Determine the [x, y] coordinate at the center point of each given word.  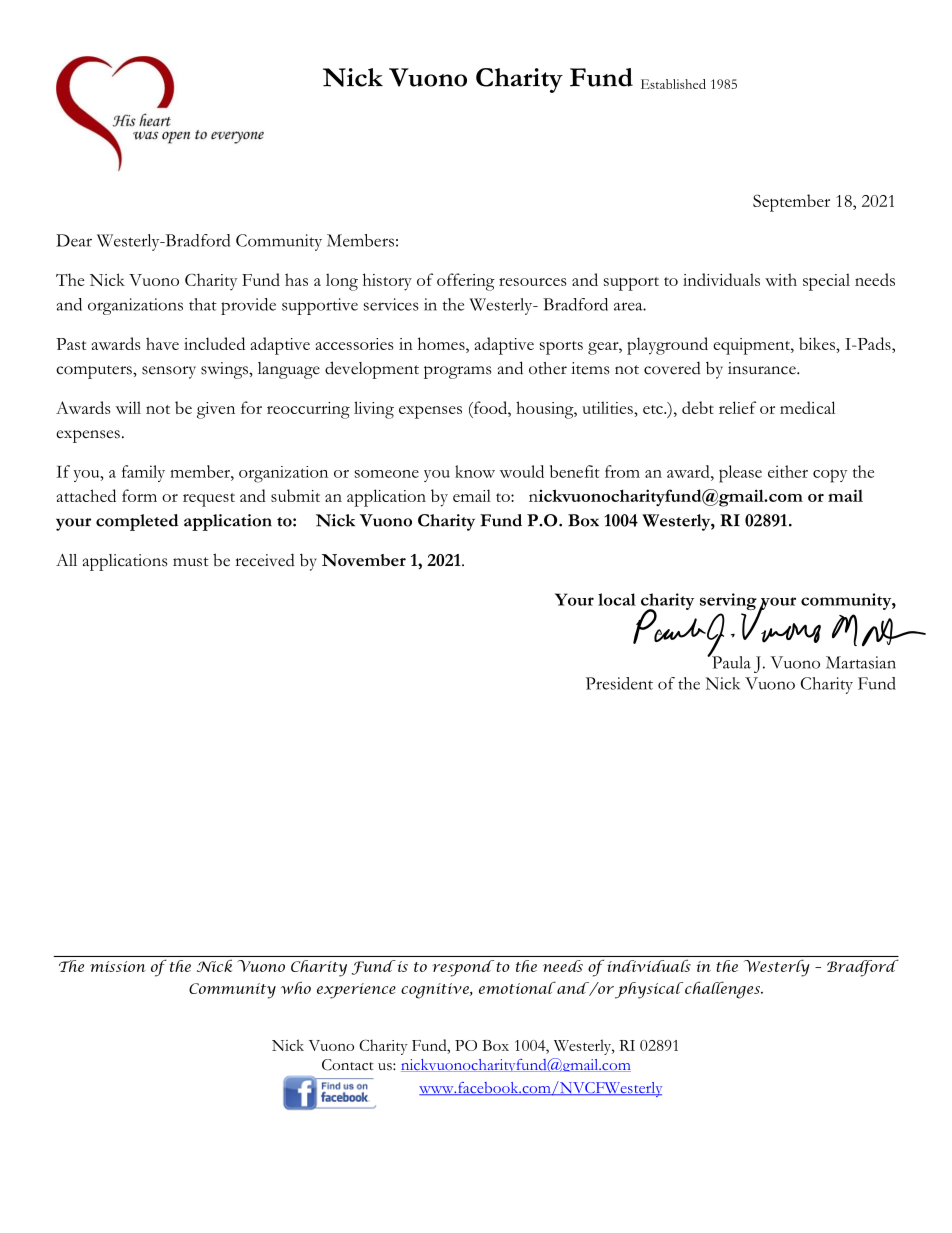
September [791, 203]
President [619, 683]
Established [673, 84]
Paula [730, 661]
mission [118, 966]
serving [729, 603]
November [364, 560]
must [191, 562]
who [296, 988]
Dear [74, 240]
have [162, 343]
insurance [763, 368]
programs [457, 372]
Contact [348, 1065]
